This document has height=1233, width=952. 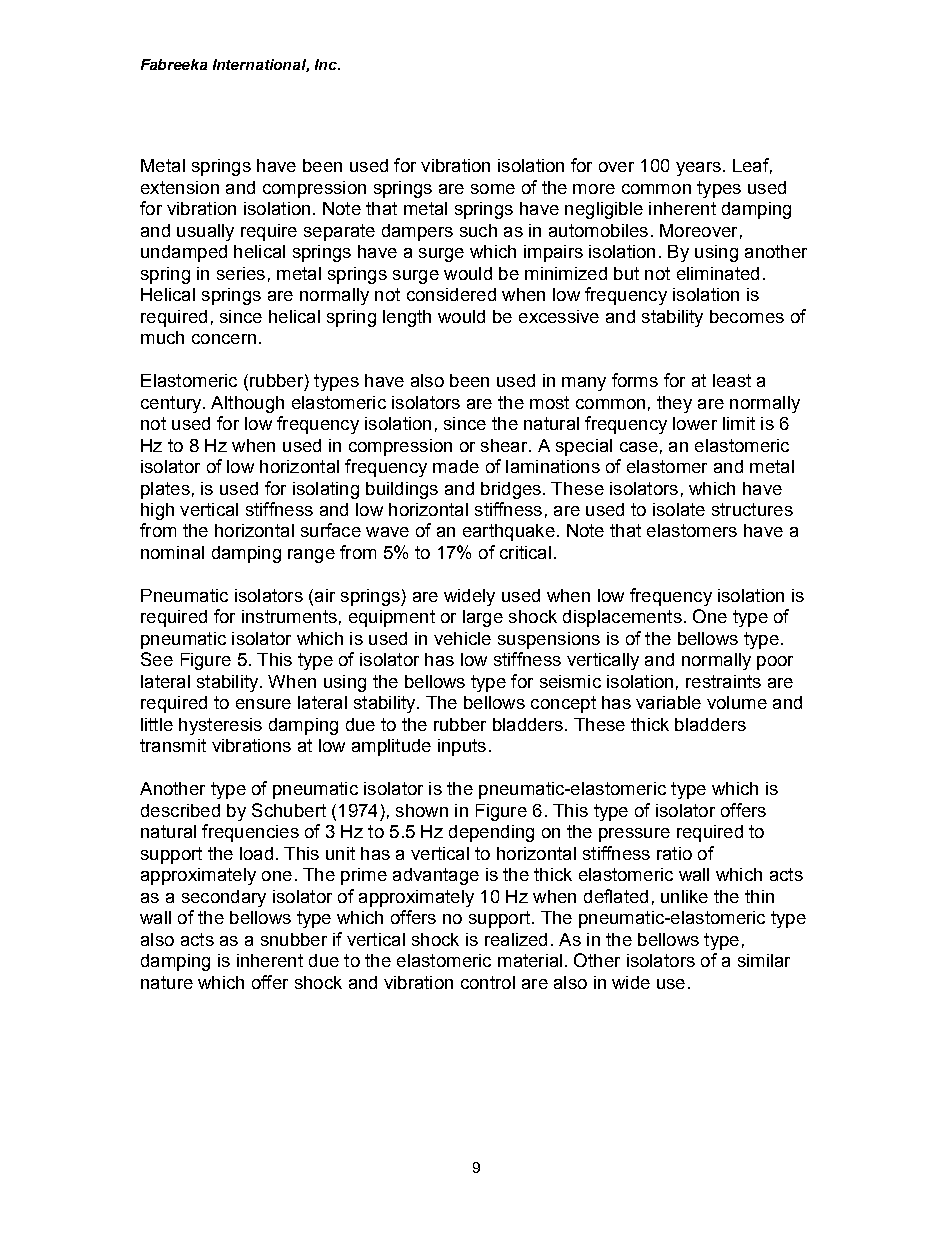 I want to click on nominal, so click(x=172, y=552).
